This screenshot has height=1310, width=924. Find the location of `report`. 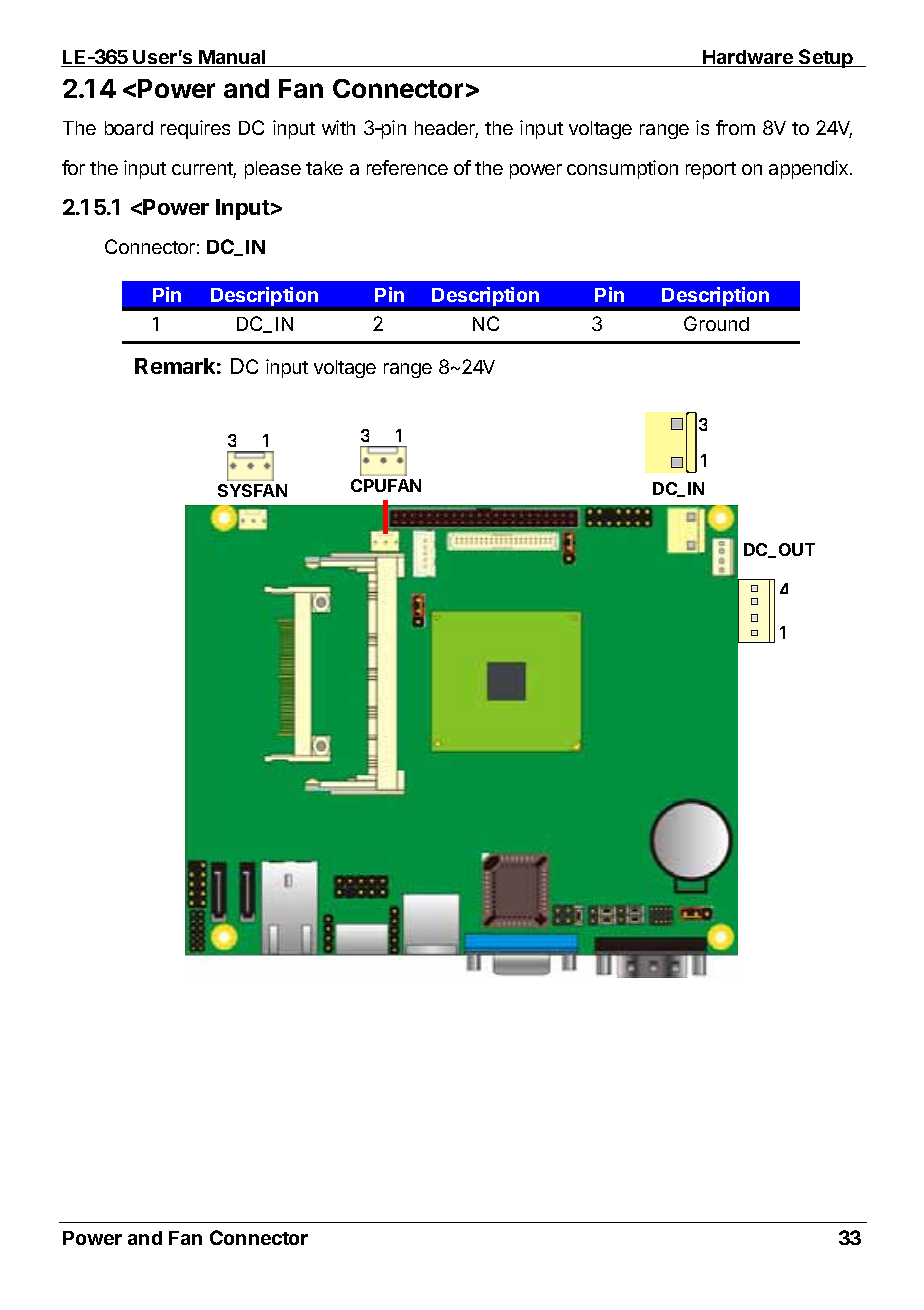

report is located at coordinates (711, 170).
